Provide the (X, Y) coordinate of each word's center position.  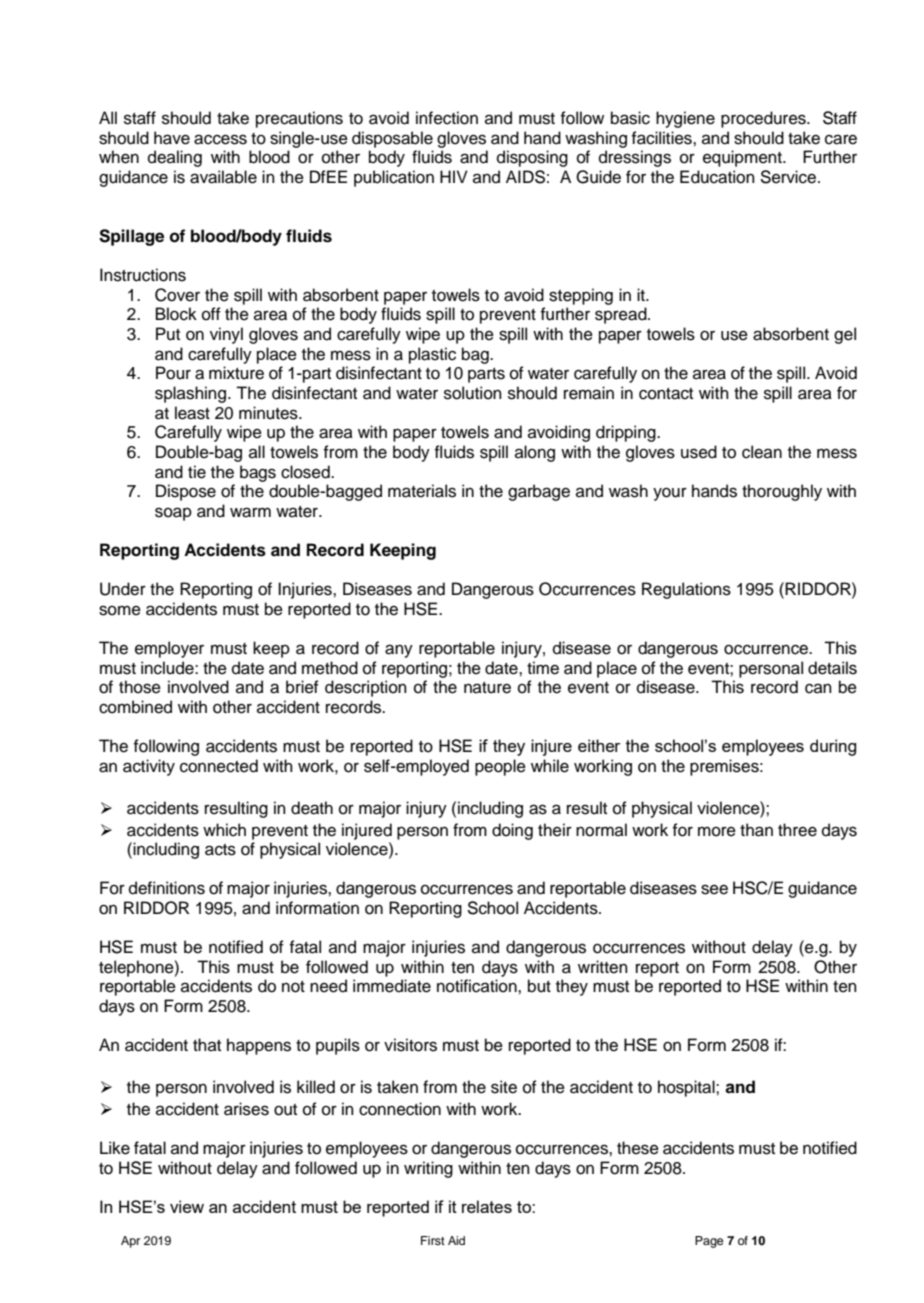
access (220, 139)
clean (762, 452)
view (187, 1206)
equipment (743, 158)
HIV (454, 176)
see (714, 889)
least (192, 413)
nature (487, 688)
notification (478, 986)
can (818, 688)
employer (169, 649)
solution (473, 393)
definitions (167, 888)
